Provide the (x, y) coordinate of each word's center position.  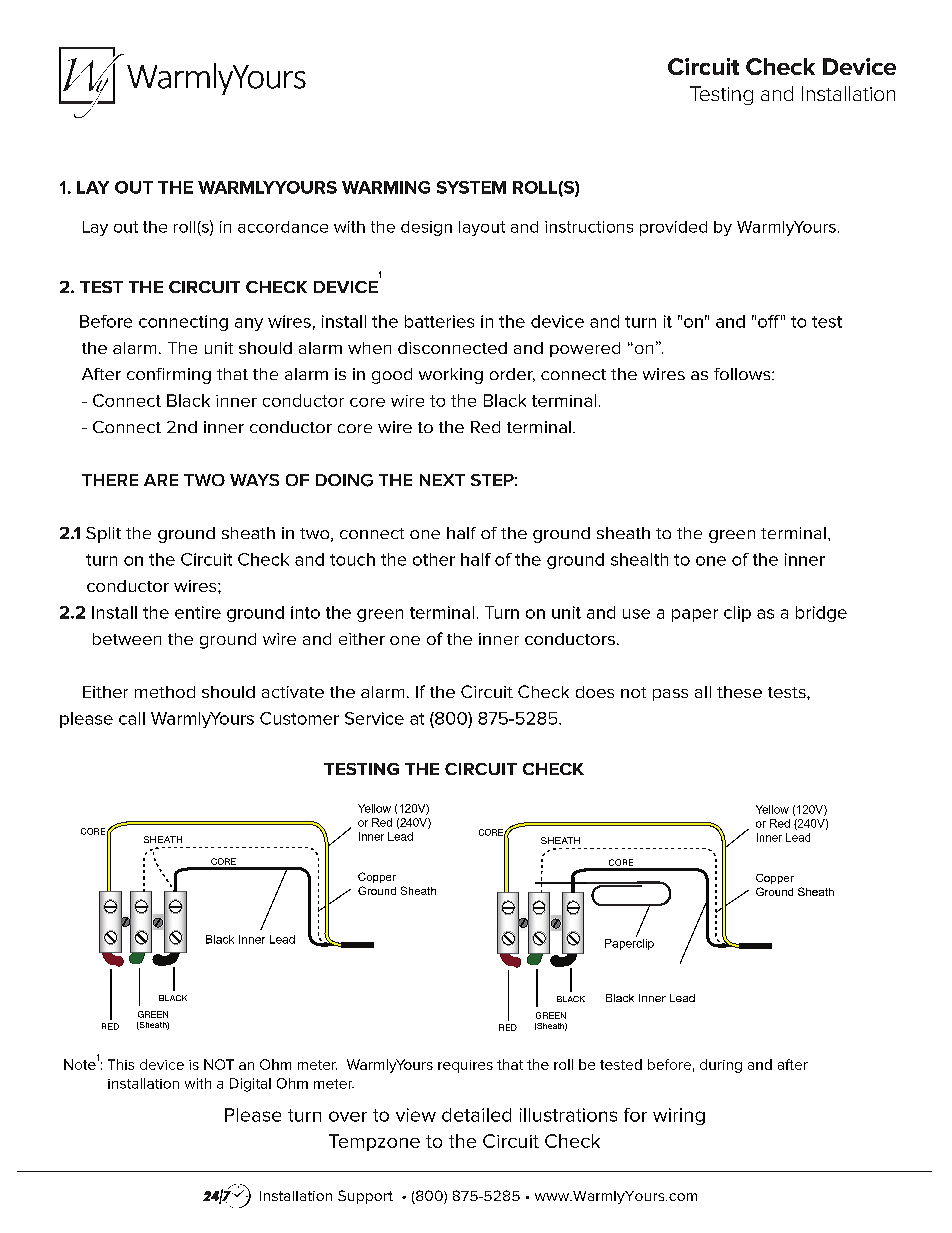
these (739, 692)
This (121, 1064)
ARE (161, 480)
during (721, 1066)
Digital (250, 1085)
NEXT (442, 480)
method (165, 692)
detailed (476, 1115)
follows (743, 374)
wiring (679, 1116)
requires (465, 1066)
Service (374, 718)
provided (673, 228)
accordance (283, 227)
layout (482, 228)
